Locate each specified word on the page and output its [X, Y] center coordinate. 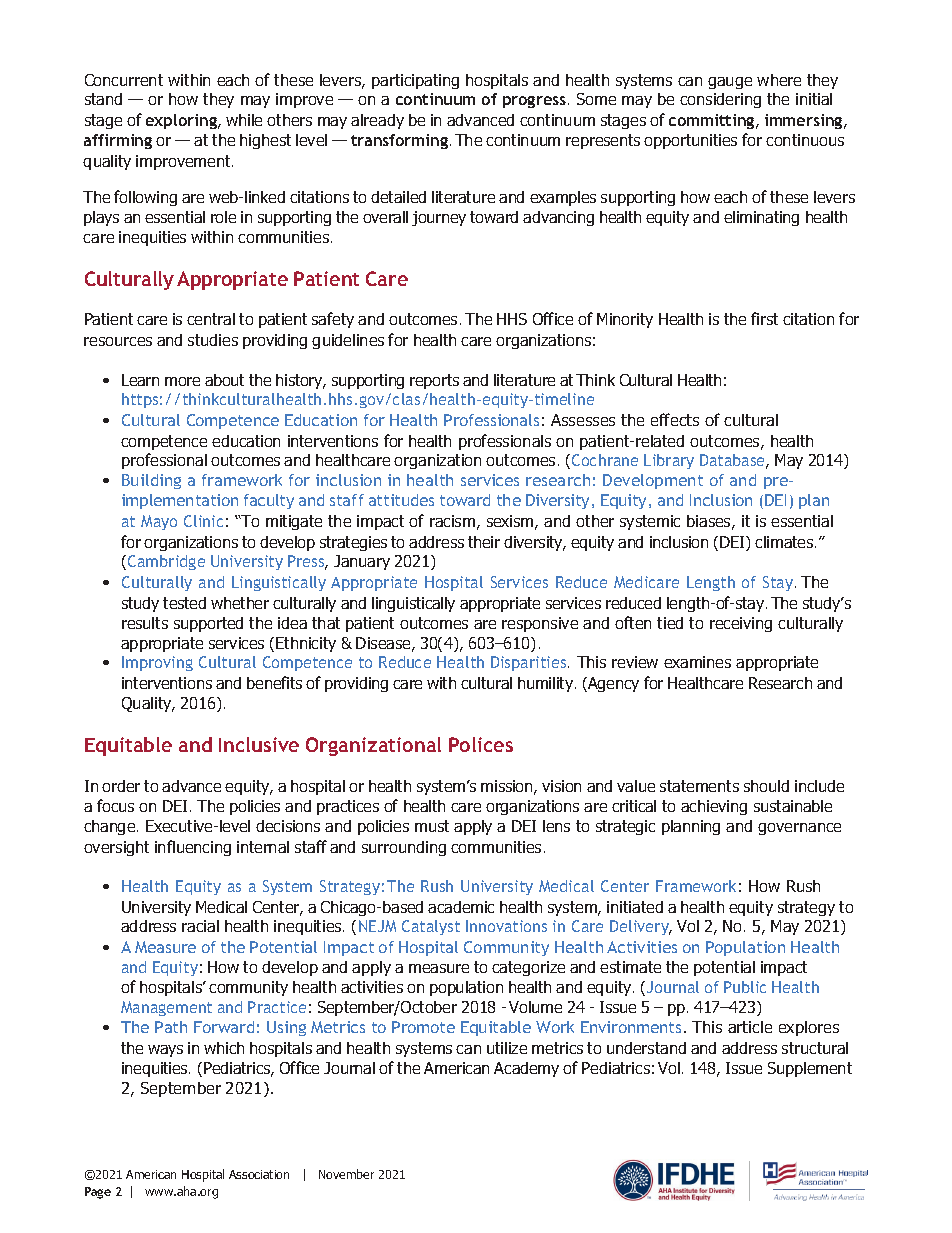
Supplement [810, 1069]
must [432, 826]
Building [151, 481]
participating [415, 81]
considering [720, 100]
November [346, 1174]
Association [259, 1174]
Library [669, 461]
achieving [714, 807]
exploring [183, 121]
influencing [193, 848]
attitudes [401, 500]
